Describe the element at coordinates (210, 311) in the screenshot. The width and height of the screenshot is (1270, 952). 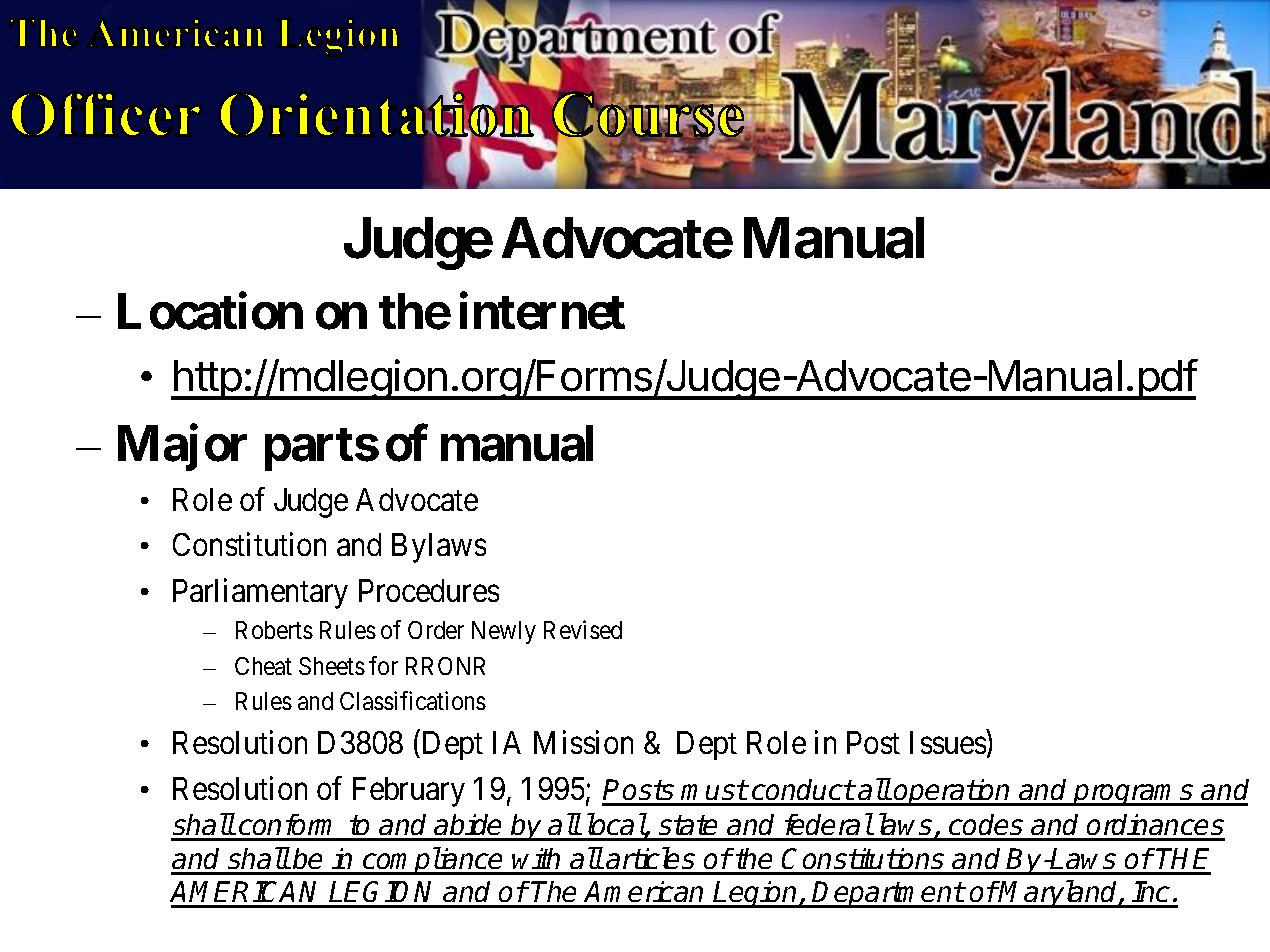
I see `Location` at that location.
